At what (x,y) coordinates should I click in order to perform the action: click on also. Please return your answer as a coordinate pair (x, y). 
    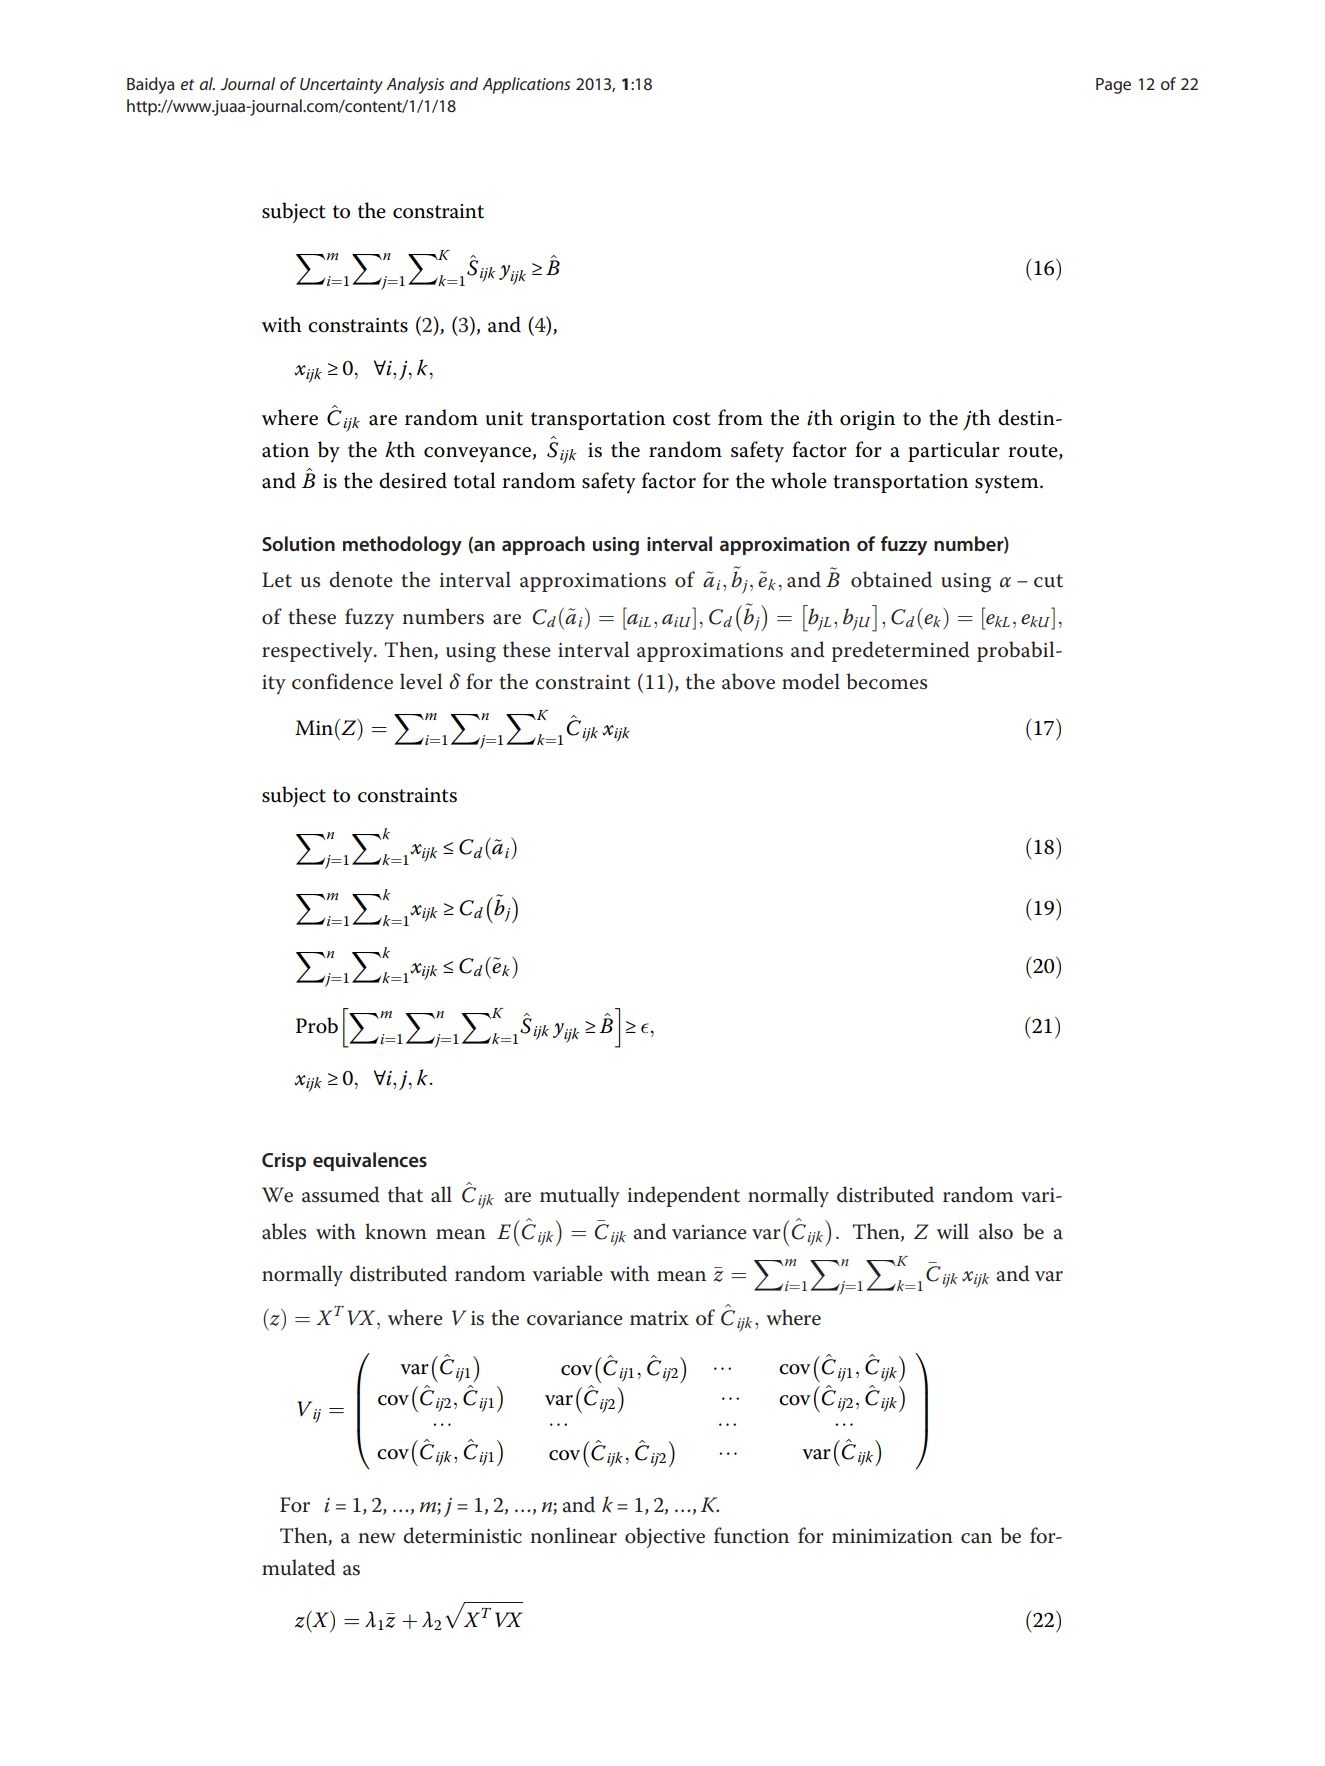
    Looking at the image, I should click on (996, 1231).
